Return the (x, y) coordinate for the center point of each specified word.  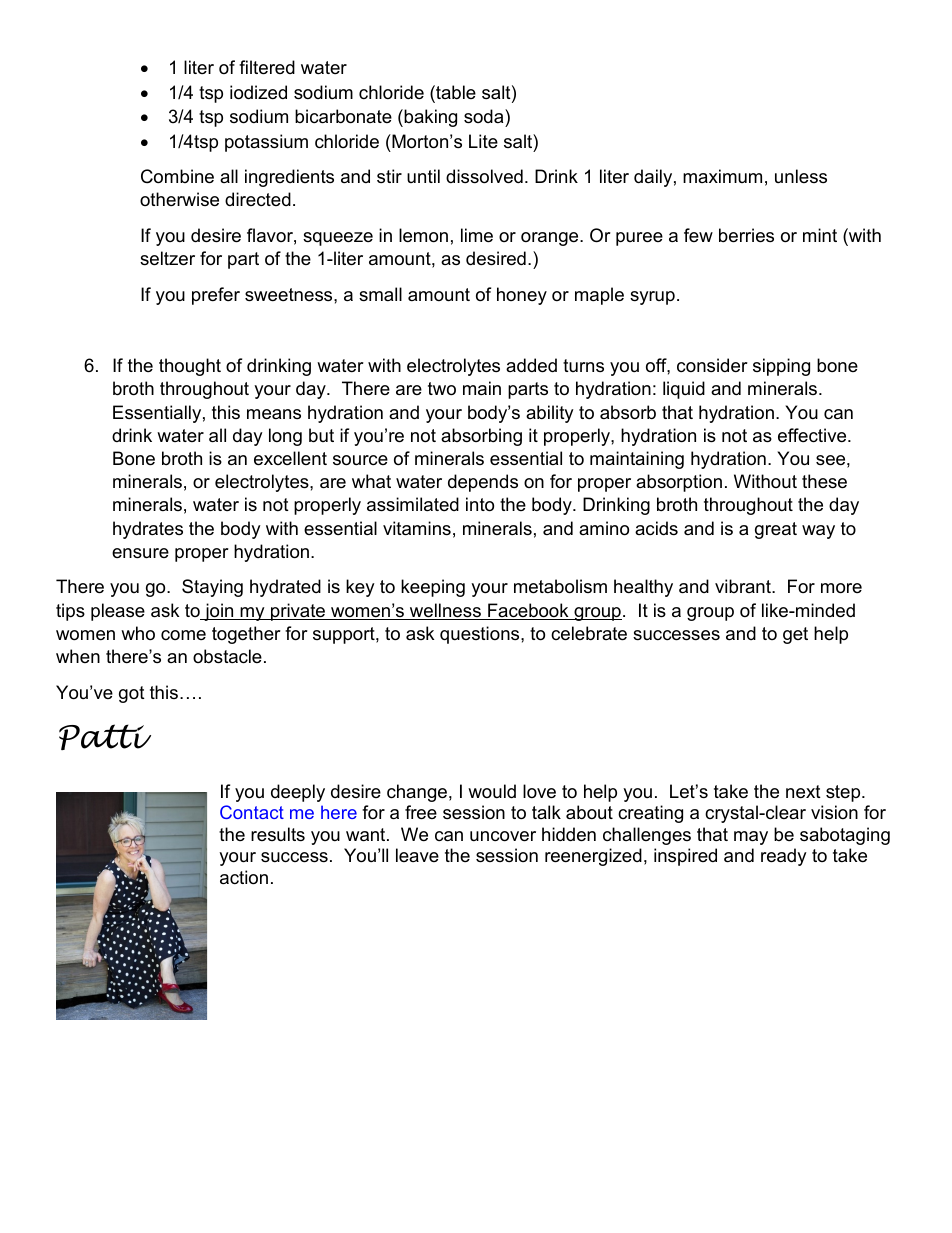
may (751, 838)
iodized (258, 92)
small (380, 294)
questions (481, 635)
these (824, 481)
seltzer (167, 258)
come (183, 635)
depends (483, 483)
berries (746, 235)
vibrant (744, 586)
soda (485, 118)
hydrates (148, 530)
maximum (722, 176)
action (244, 877)
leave (417, 855)
